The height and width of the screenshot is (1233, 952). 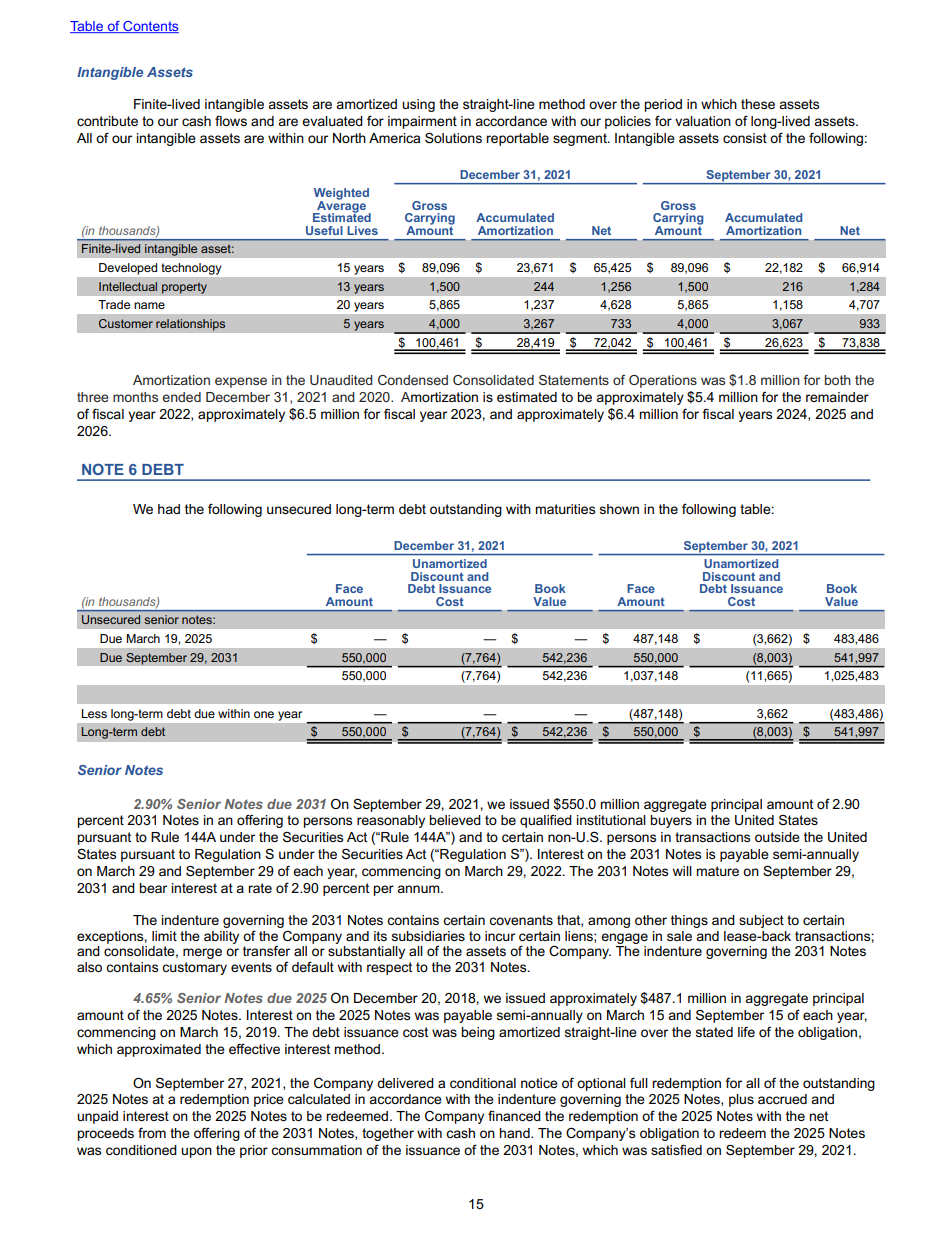 What do you see at coordinates (169, 509) in the screenshot?
I see `had` at bounding box center [169, 509].
